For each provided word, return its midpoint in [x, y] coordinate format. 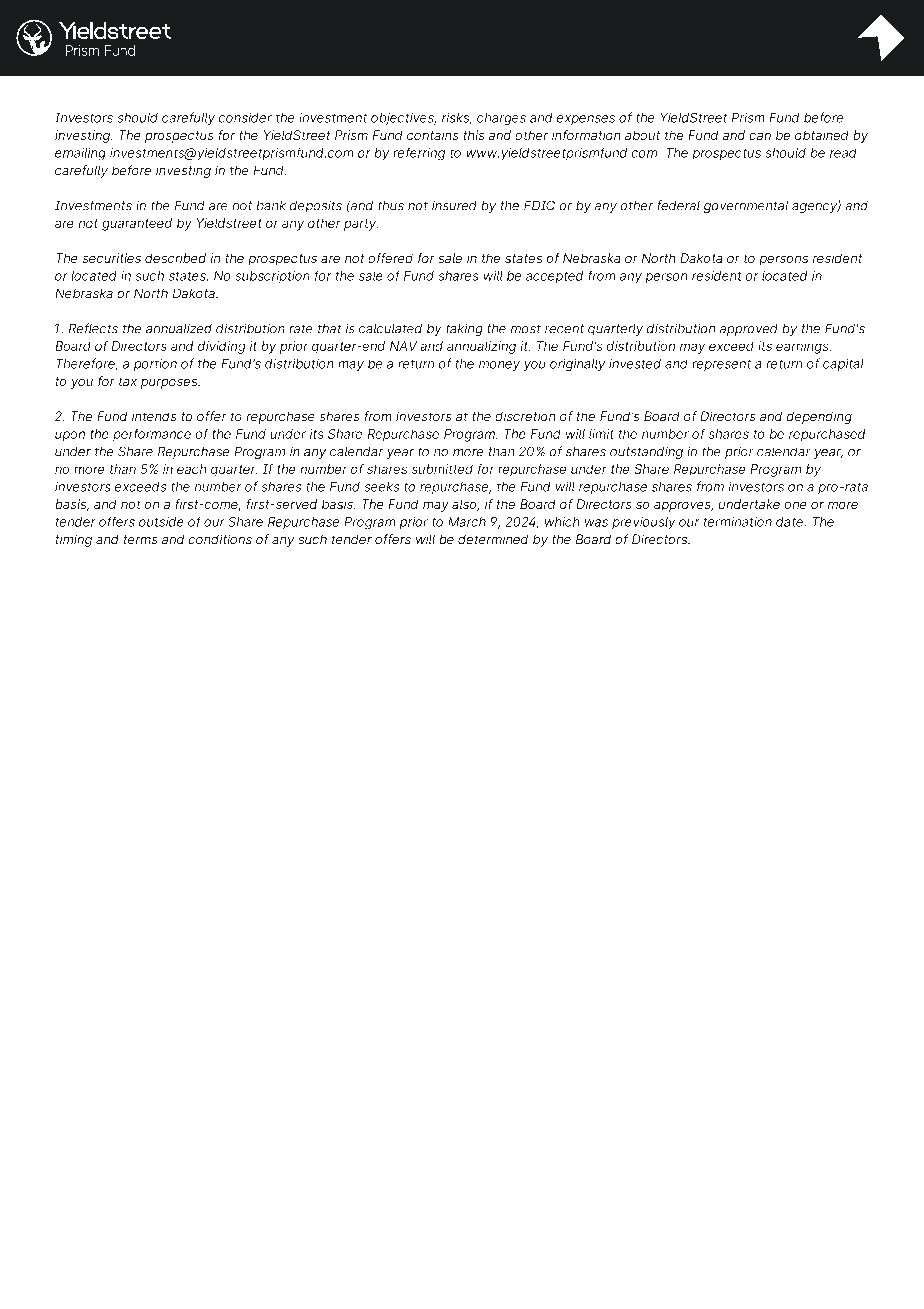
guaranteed [137, 224]
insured [454, 206]
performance [152, 435]
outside [161, 522]
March [467, 522]
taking [464, 329]
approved [749, 330]
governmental [746, 206]
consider [245, 118]
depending [819, 417]
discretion [525, 416]
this [474, 135]
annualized [179, 328]
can [760, 136]
